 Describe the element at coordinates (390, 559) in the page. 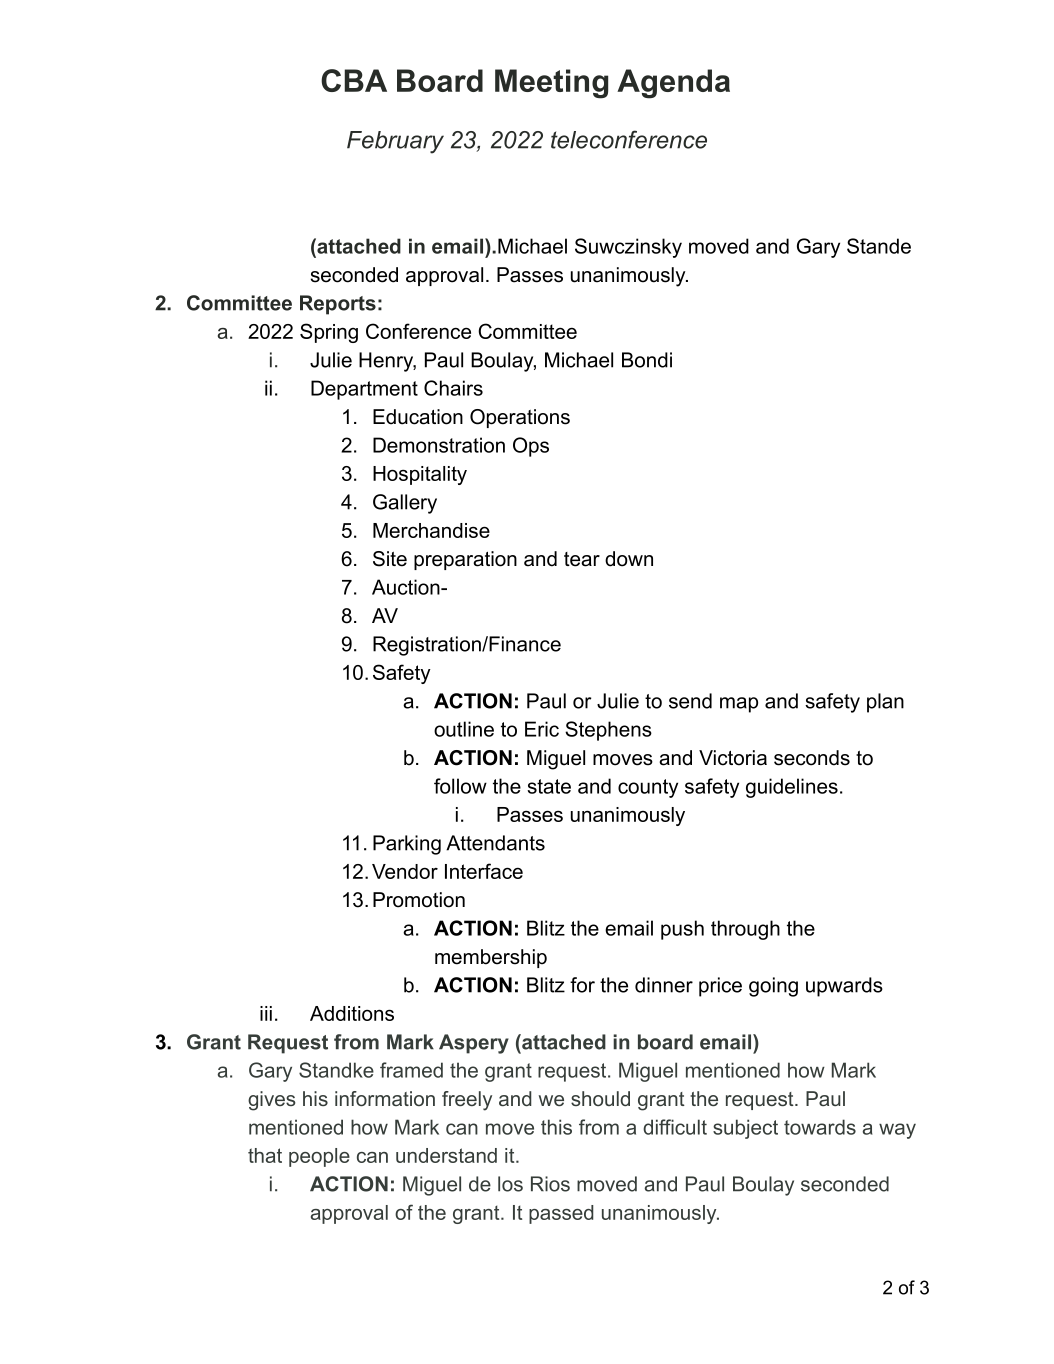

I see `Site` at that location.
